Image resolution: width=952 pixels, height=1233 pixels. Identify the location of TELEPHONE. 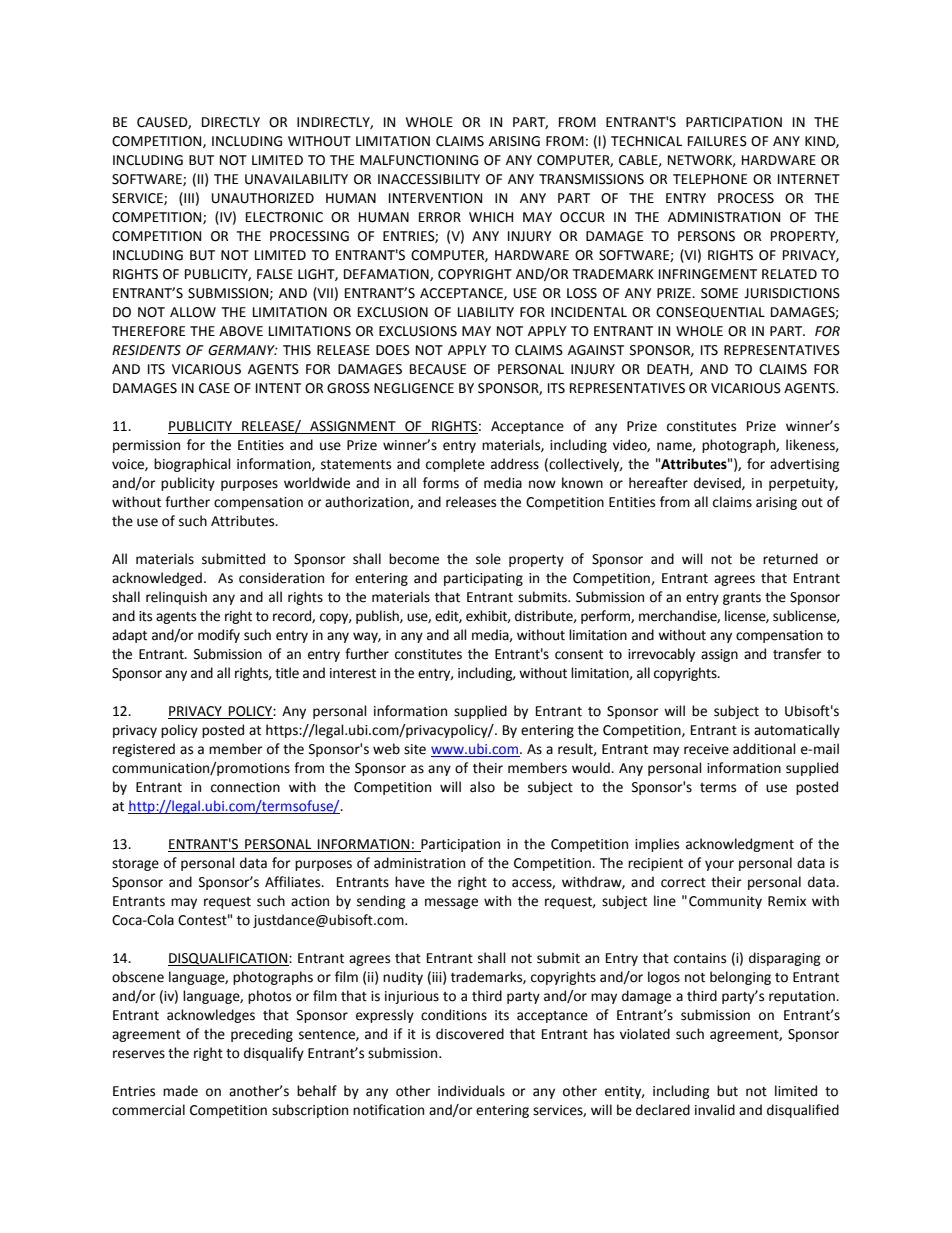
(710, 179).
